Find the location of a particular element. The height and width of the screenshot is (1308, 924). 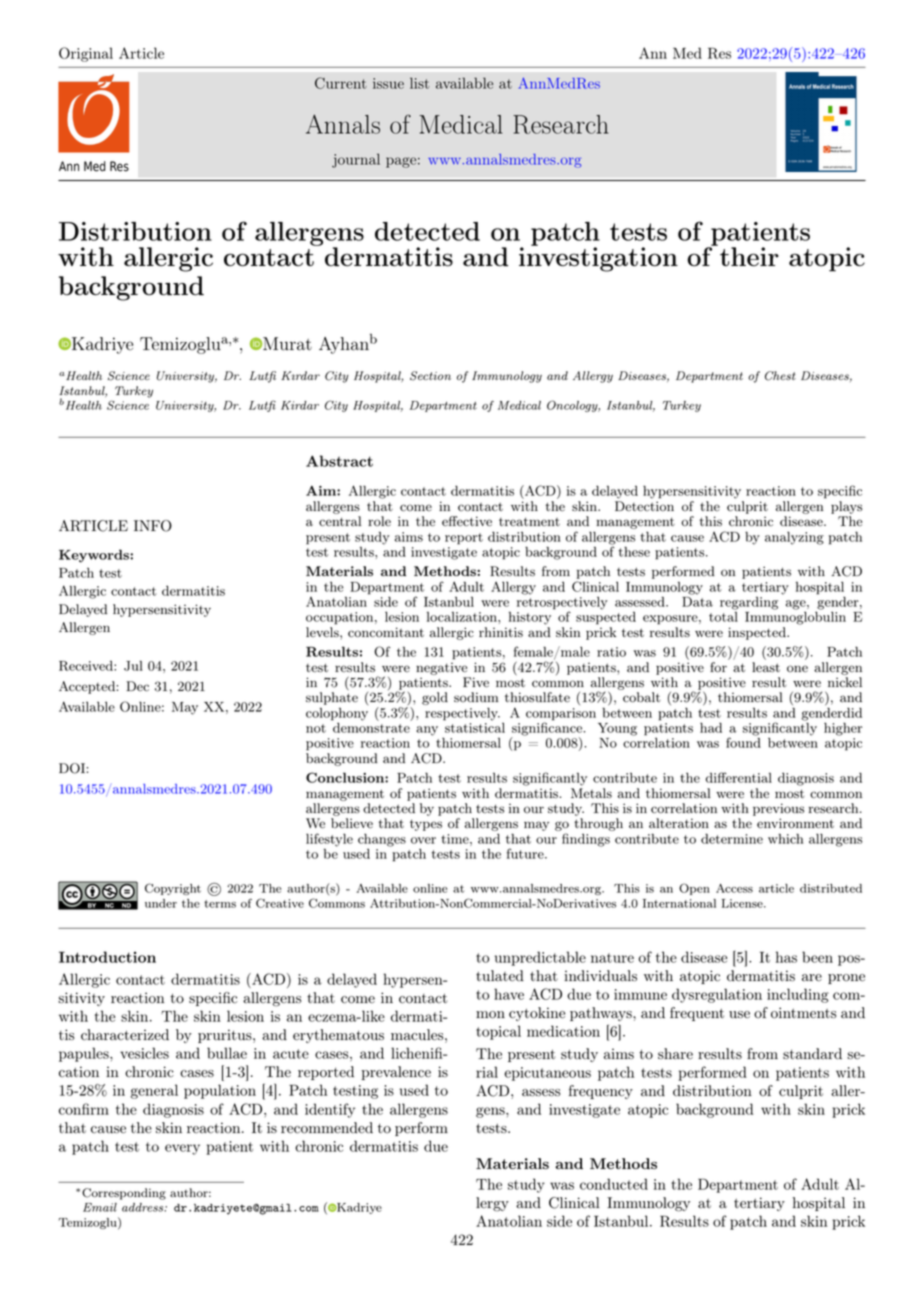

Original is located at coordinates (86, 54).
